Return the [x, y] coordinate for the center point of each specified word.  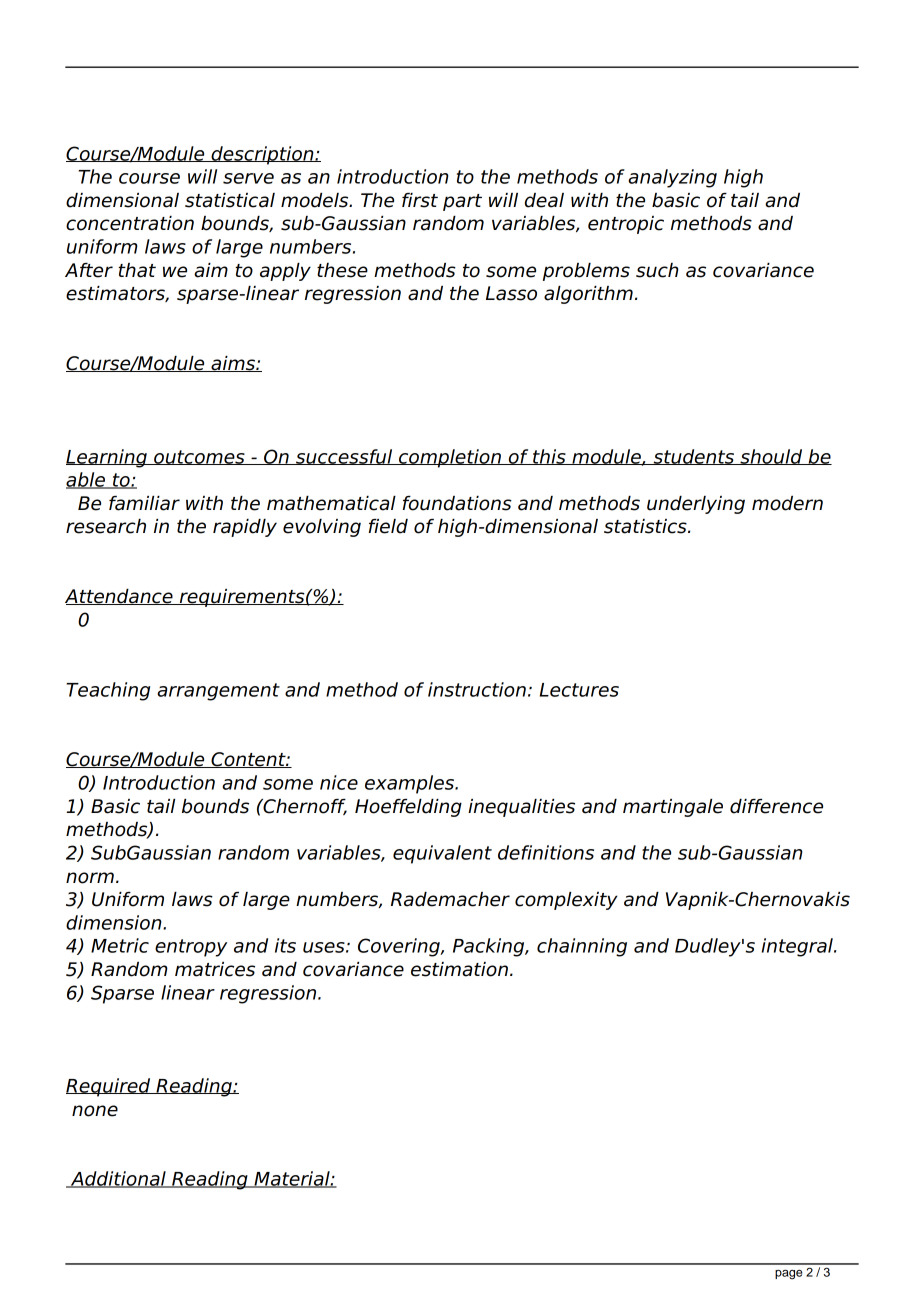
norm [90, 878]
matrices [215, 969]
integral [798, 947]
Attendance [120, 597]
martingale [673, 808]
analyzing [672, 178]
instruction [477, 689]
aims [233, 364]
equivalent [442, 854]
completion [450, 458]
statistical [230, 200]
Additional [118, 1179]
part [462, 202]
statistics [646, 526]
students [694, 457]
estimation [459, 969]
